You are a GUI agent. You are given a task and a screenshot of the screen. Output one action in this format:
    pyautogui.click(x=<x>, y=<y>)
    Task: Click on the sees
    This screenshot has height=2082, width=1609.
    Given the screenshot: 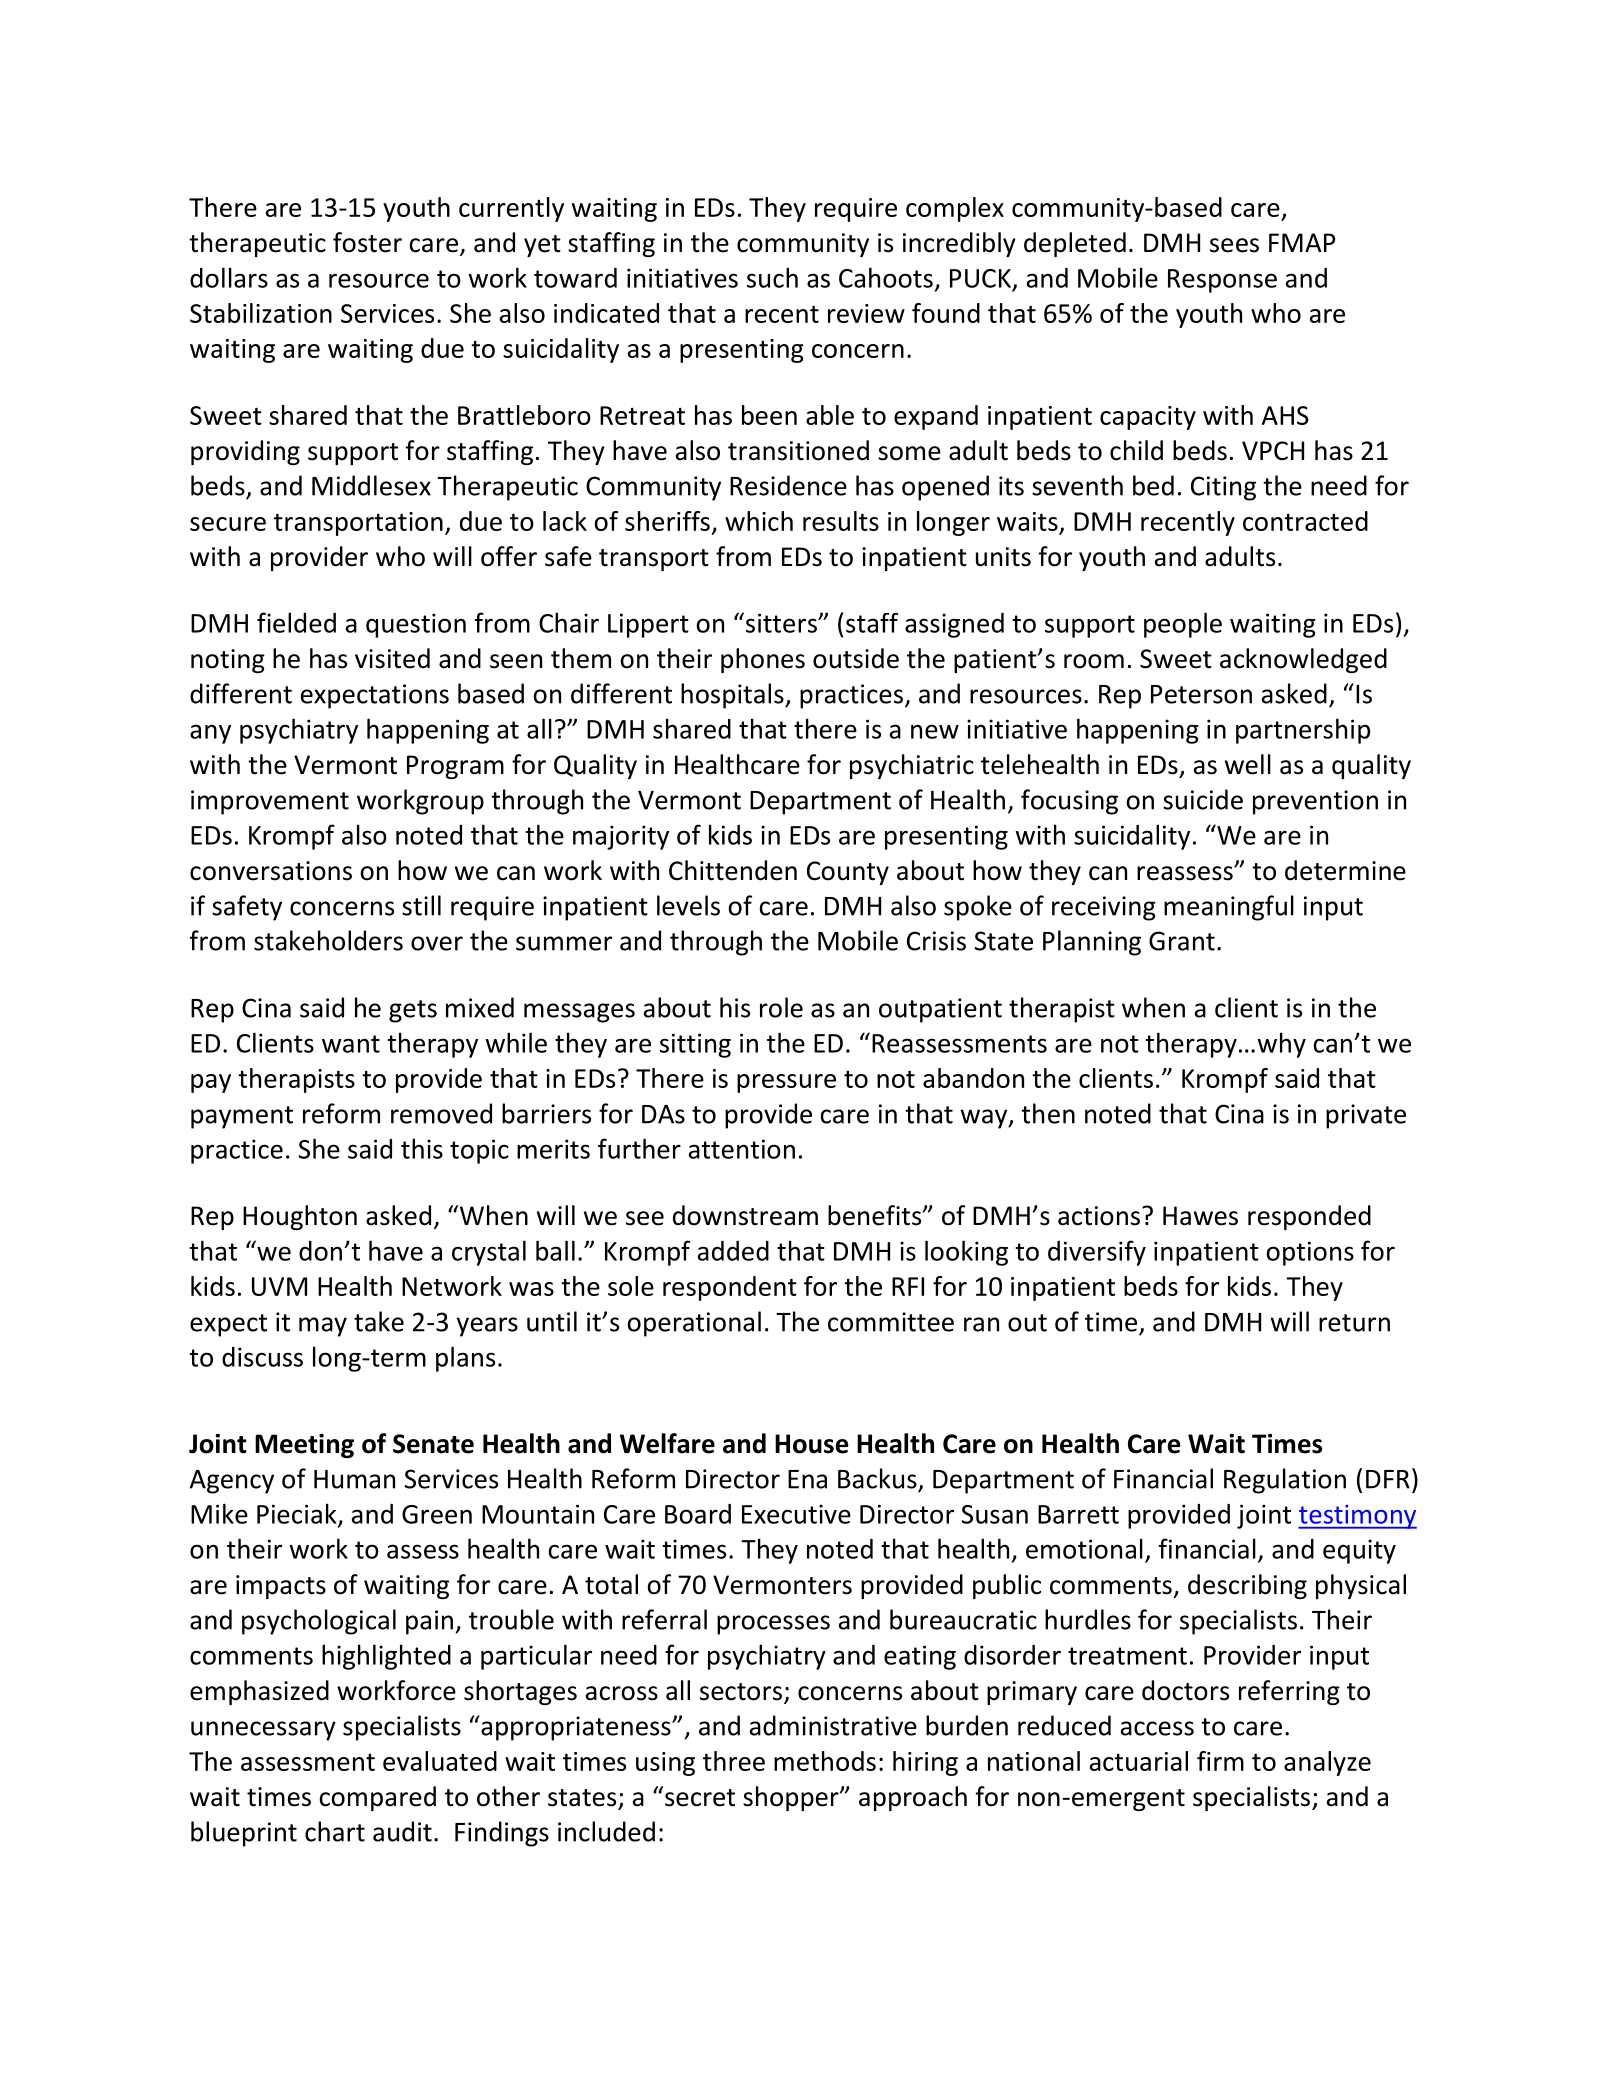 What is the action you would take?
    pyautogui.click(x=1234, y=245)
